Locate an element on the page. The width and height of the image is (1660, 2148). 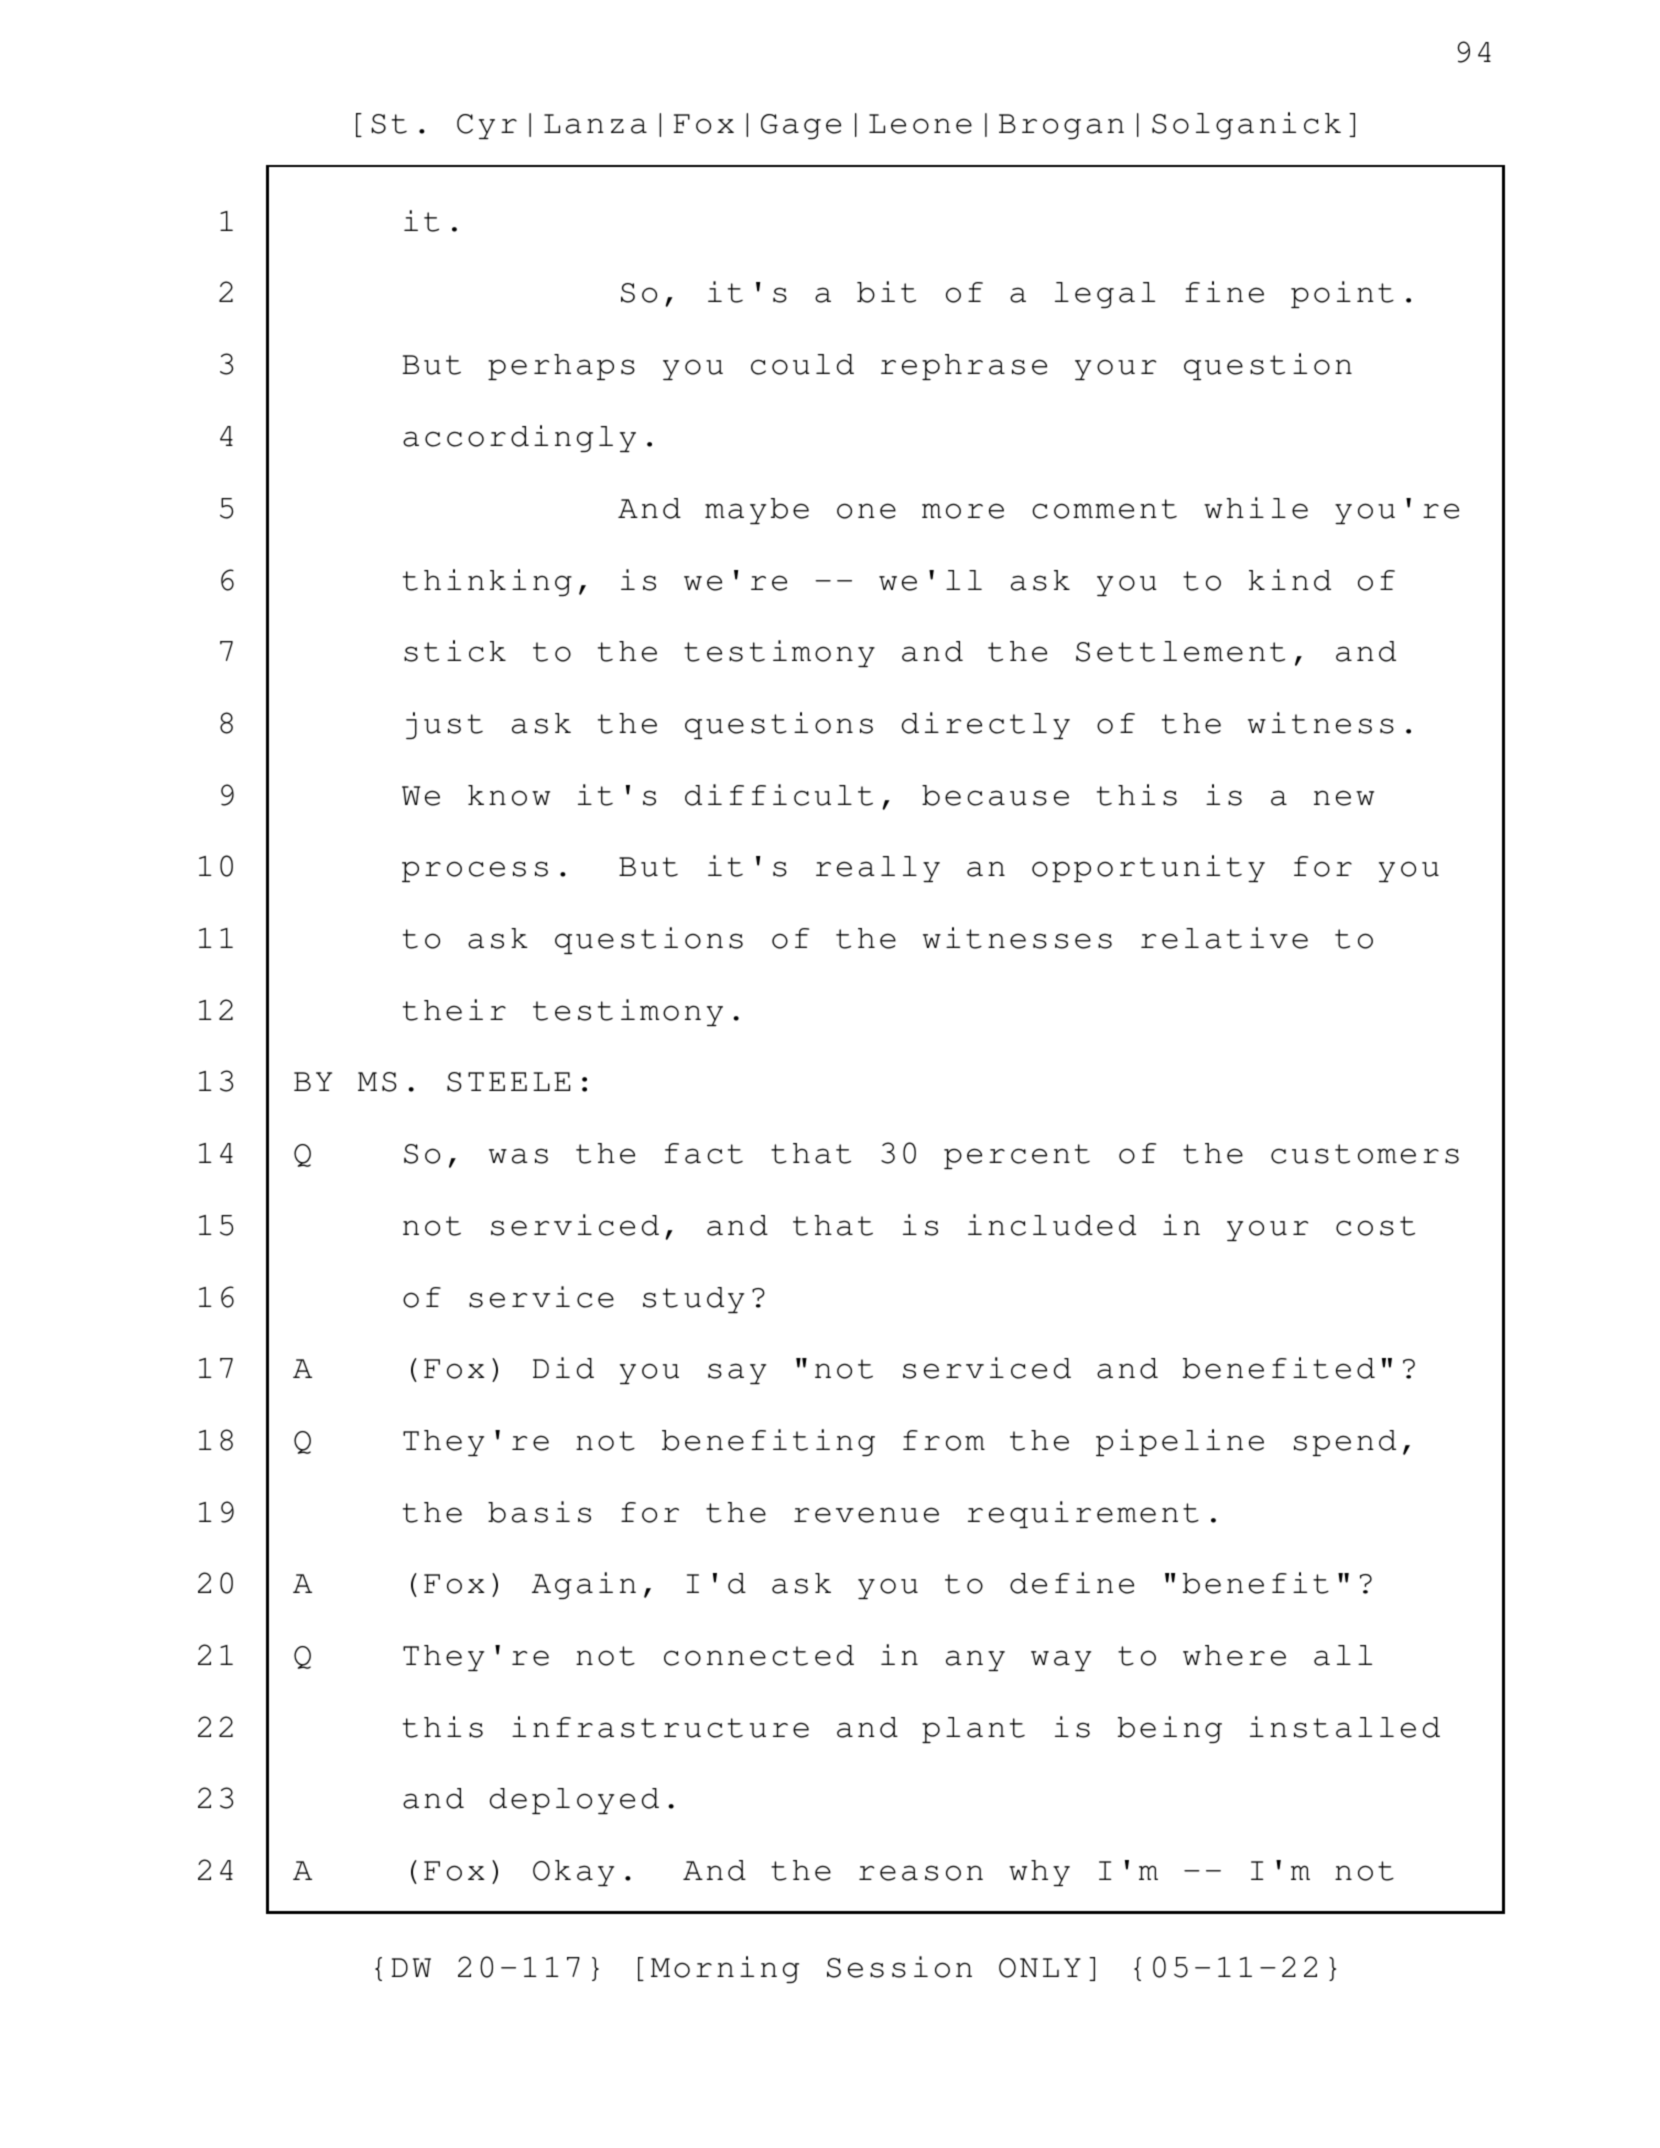
process is located at coordinates (475, 871).
